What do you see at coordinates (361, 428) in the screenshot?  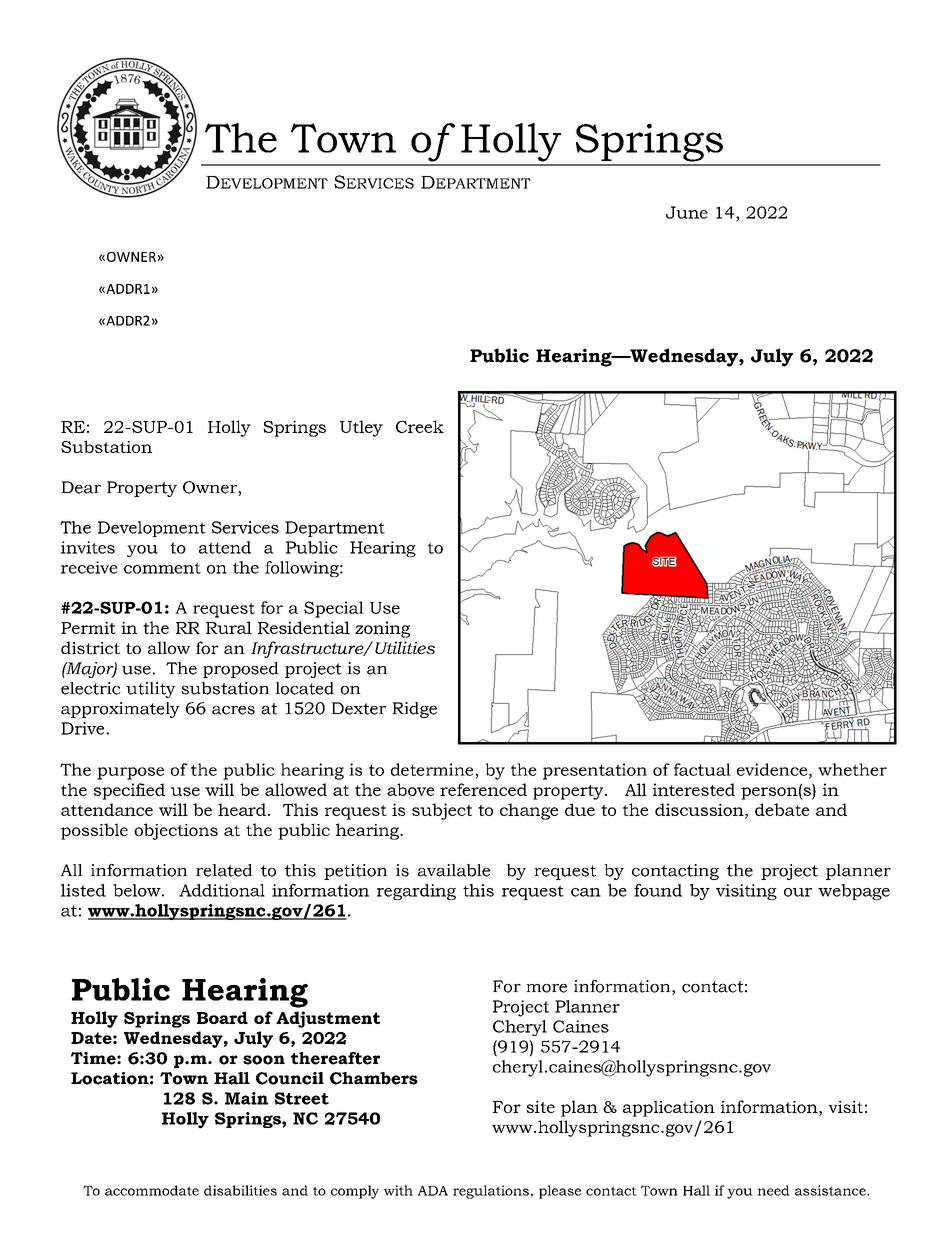 I see `Utley` at bounding box center [361, 428].
